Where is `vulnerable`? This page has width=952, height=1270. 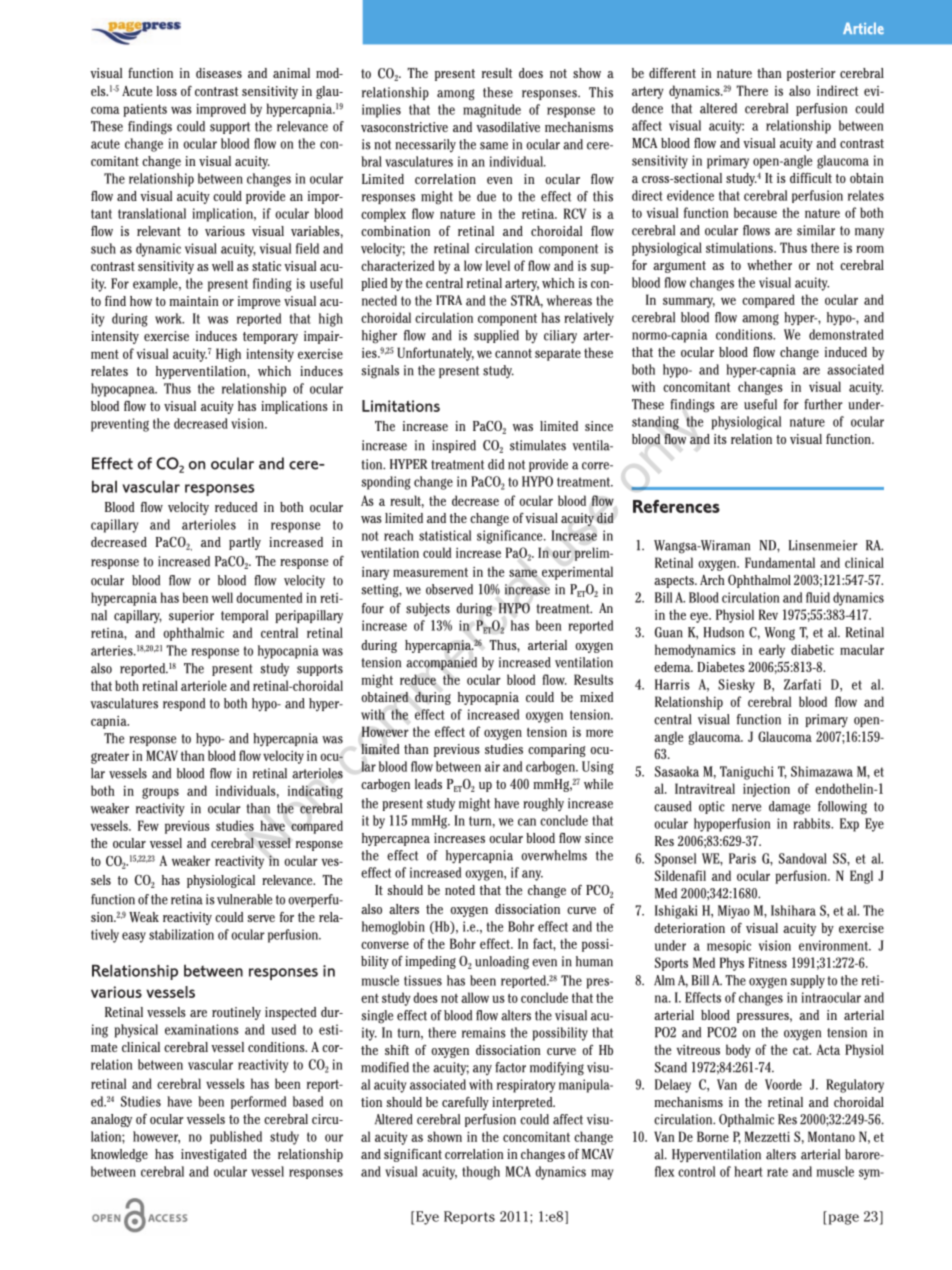
vulnerable is located at coordinates (244, 899).
